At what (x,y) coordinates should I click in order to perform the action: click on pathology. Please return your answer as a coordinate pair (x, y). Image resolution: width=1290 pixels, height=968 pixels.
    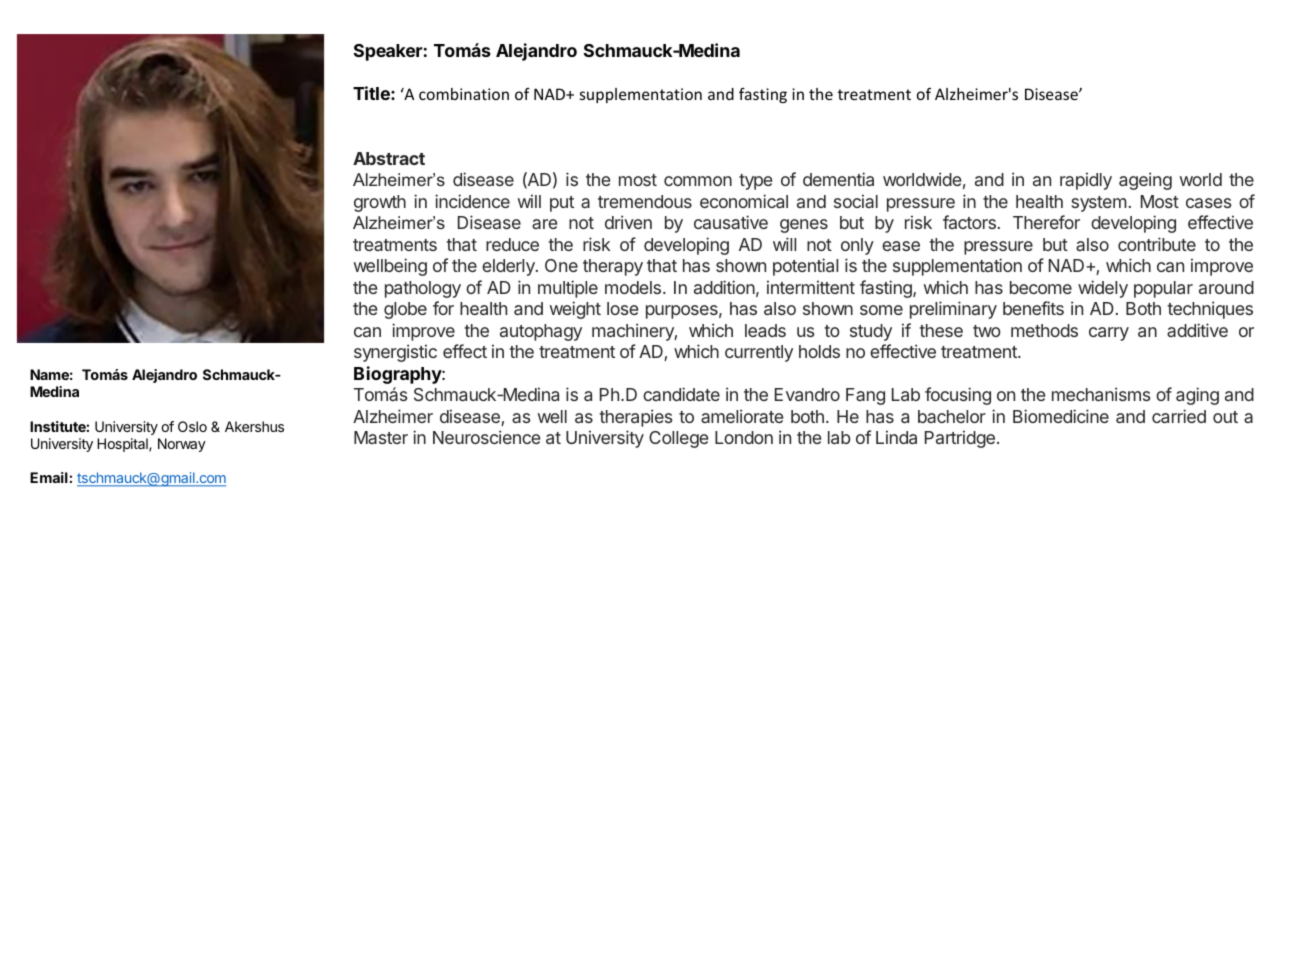
    Looking at the image, I should click on (423, 289).
